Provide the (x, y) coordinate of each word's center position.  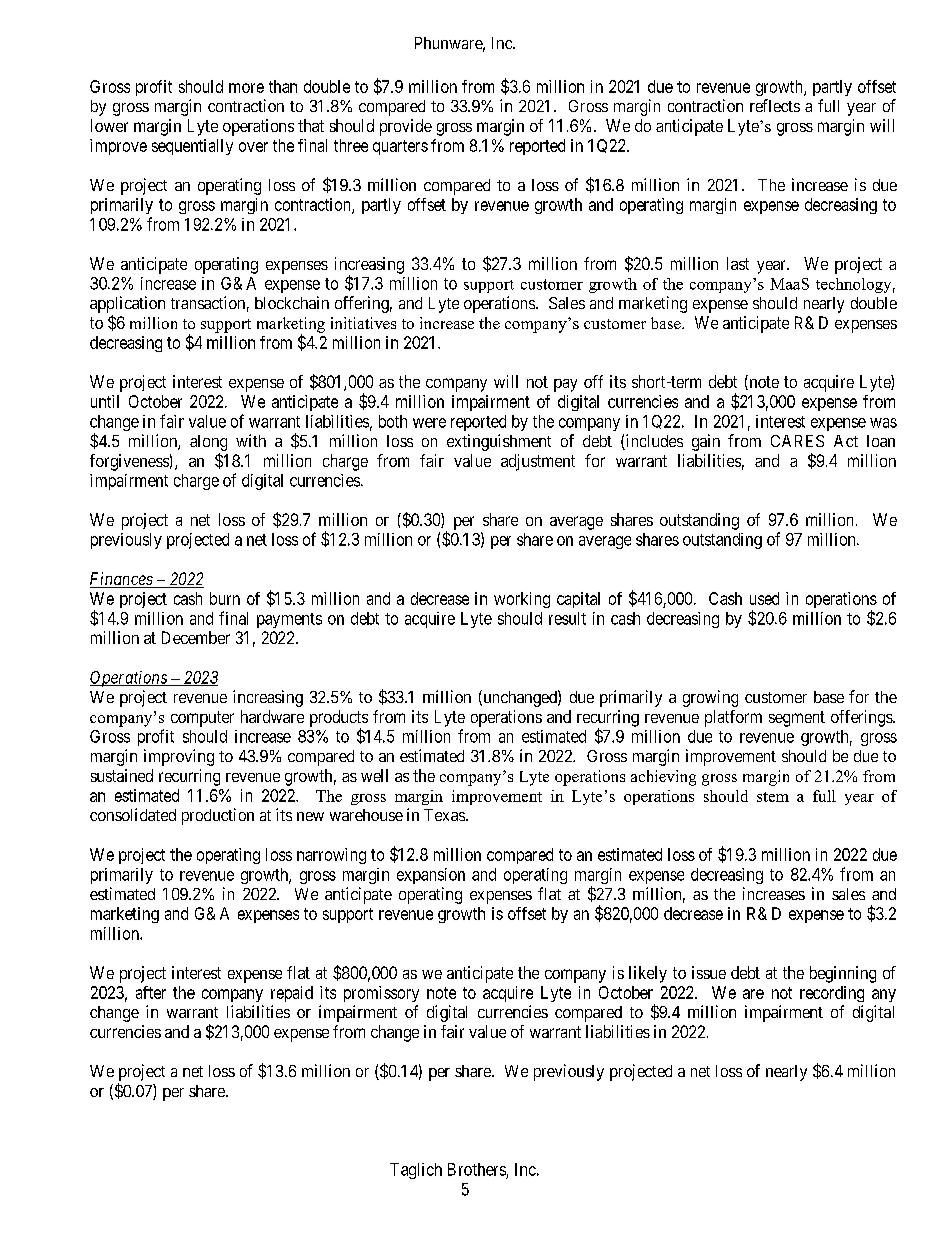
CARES (797, 441)
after (151, 992)
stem (773, 797)
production (218, 816)
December (196, 637)
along (208, 443)
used (764, 598)
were (429, 423)
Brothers (477, 1169)
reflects (775, 105)
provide (406, 127)
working (522, 600)
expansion (431, 876)
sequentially (192, 147)
